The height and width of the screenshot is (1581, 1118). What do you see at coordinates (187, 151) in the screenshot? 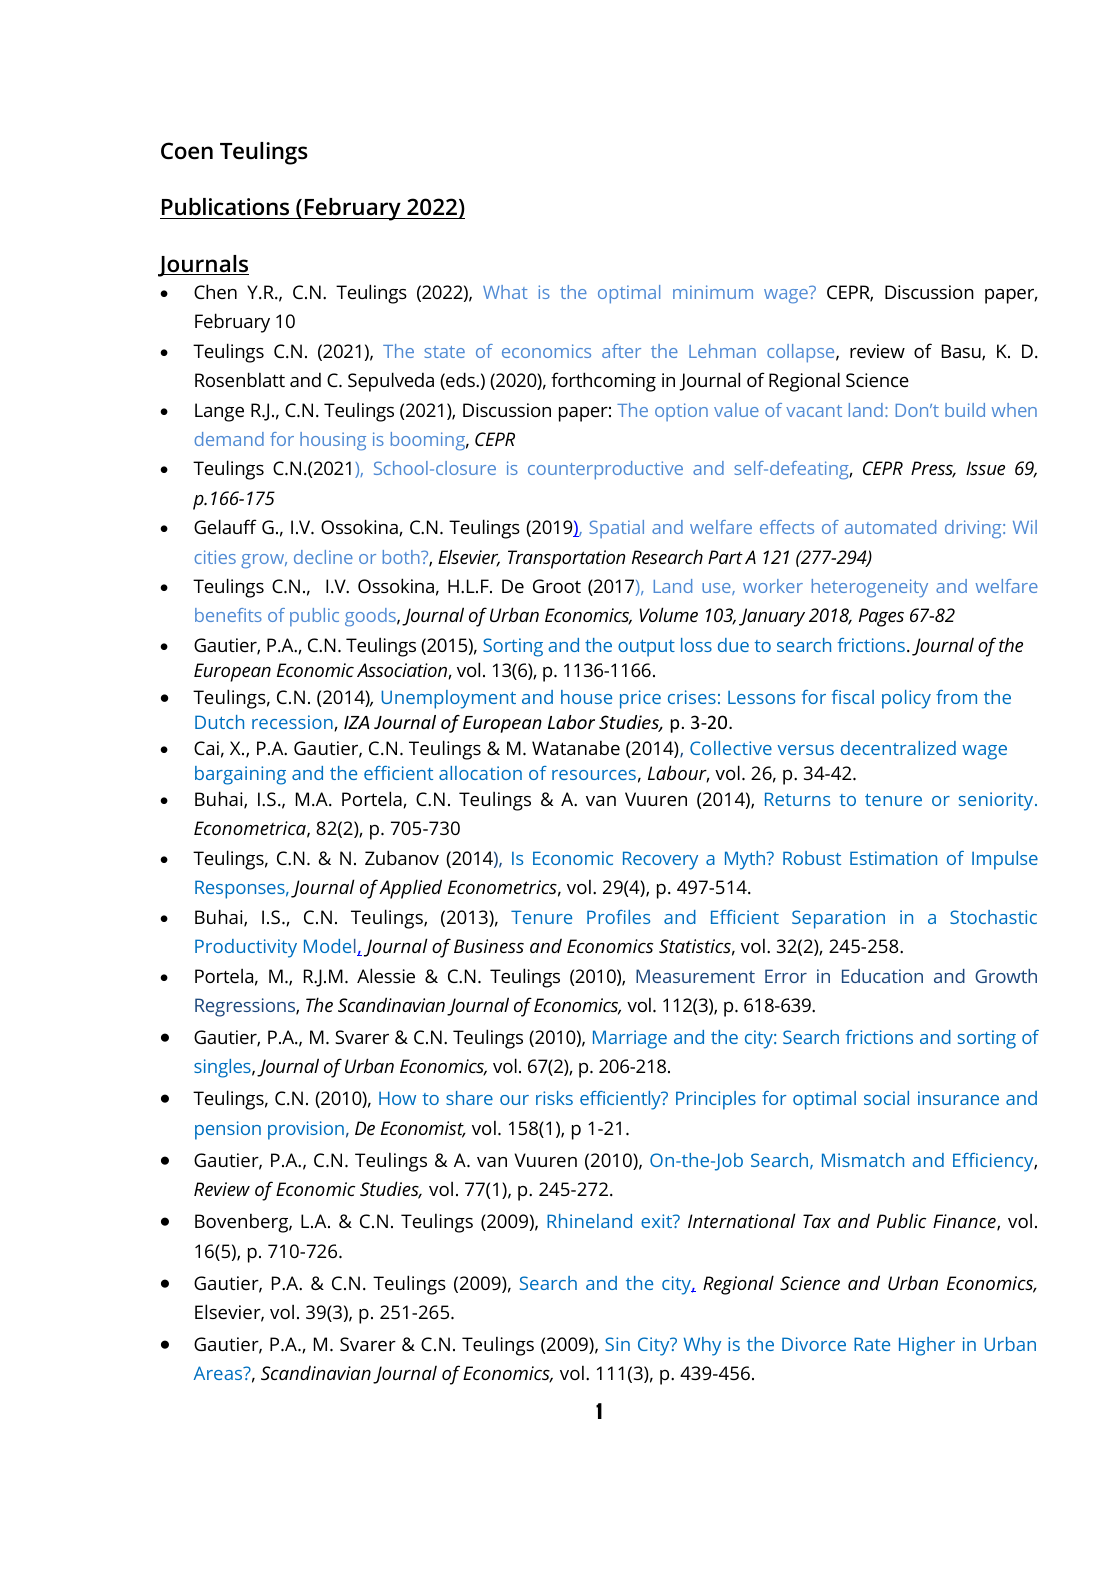
I see `Coen` at bounding box center [187, 151].
